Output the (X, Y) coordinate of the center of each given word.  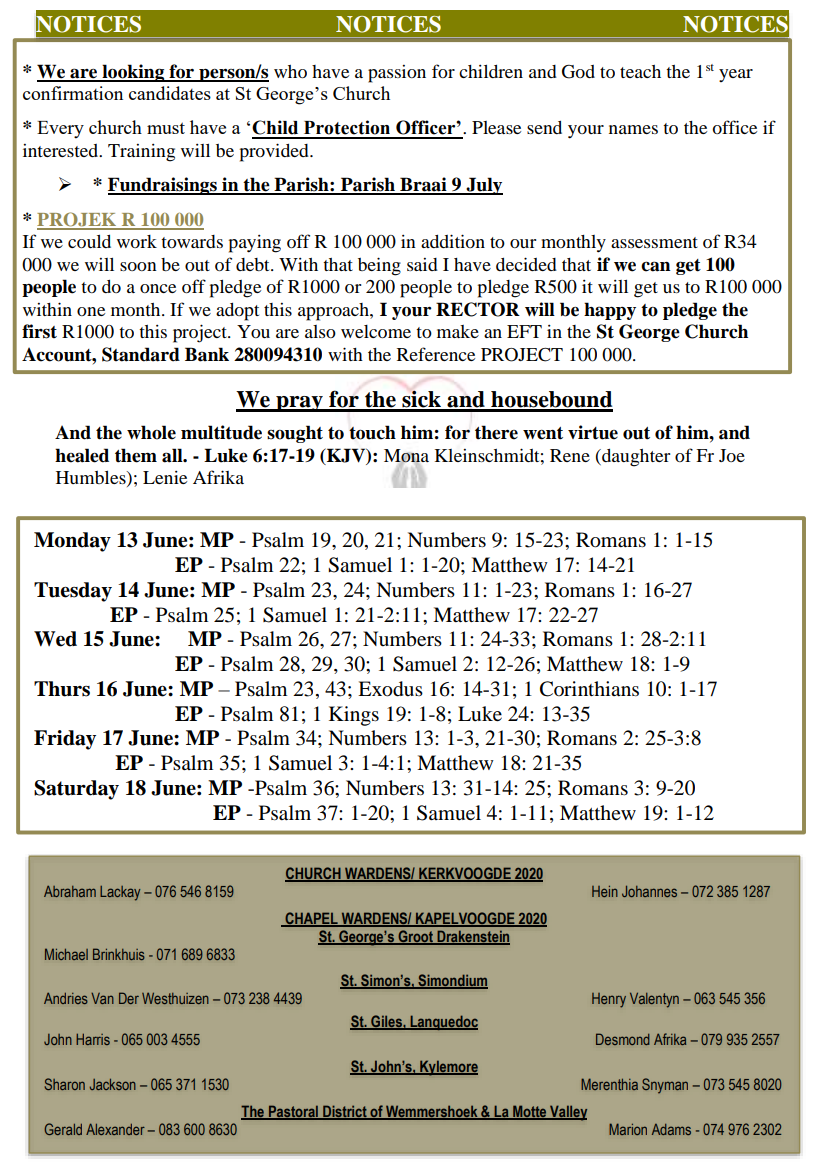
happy (610, 311)
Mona (406, 456)
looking (133, 73)
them (136, 455)
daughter (635, 458)
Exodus (390, 689)
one (91, 311)
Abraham (70, 891)
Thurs (62, 689)
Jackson (113, 1084)
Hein (605, 891)
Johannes (649, 891)
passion (397, 74)
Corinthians (589, 689)
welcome (376, 331)
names (633, 129)
